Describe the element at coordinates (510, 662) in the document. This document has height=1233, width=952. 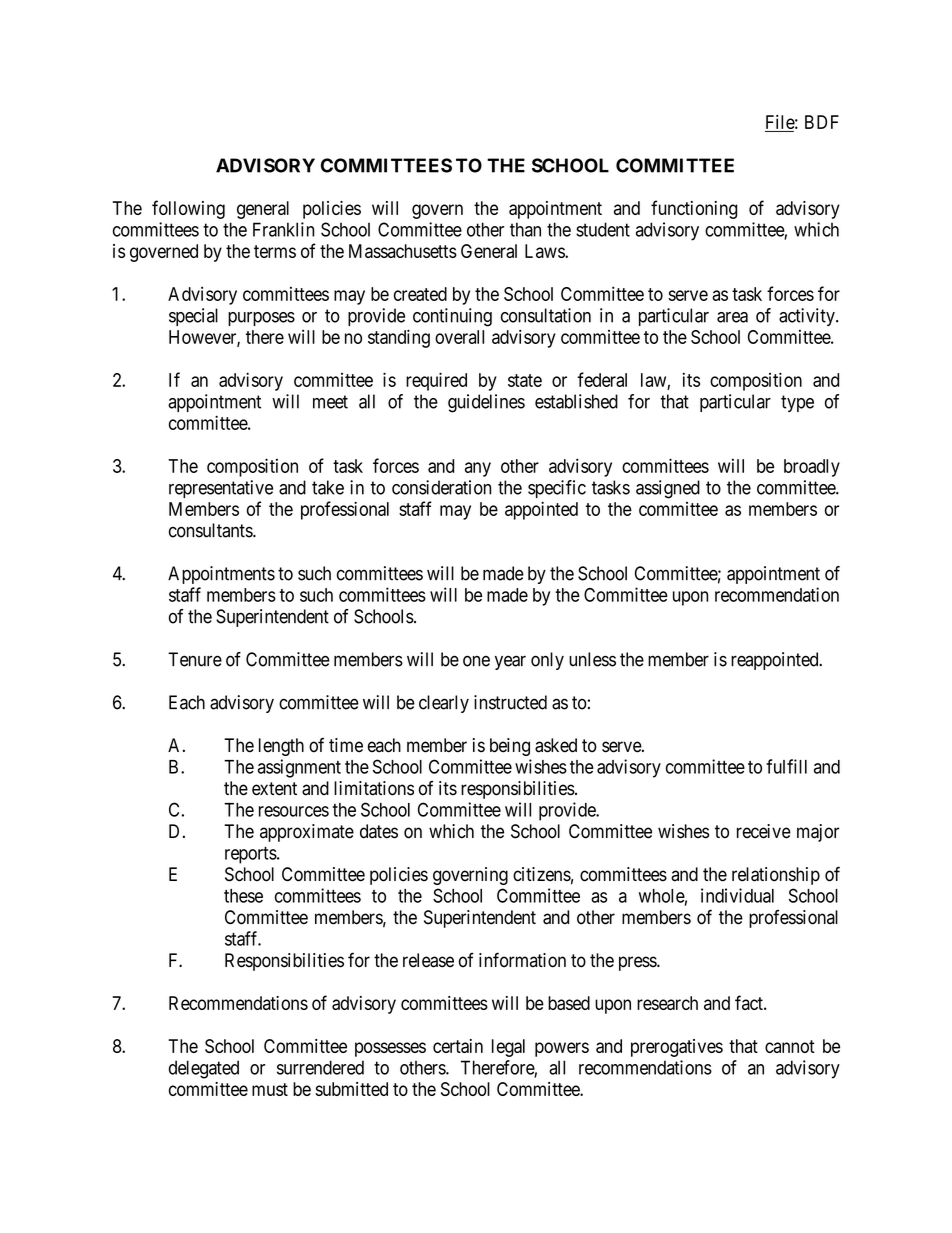
I see `year` at that location.
